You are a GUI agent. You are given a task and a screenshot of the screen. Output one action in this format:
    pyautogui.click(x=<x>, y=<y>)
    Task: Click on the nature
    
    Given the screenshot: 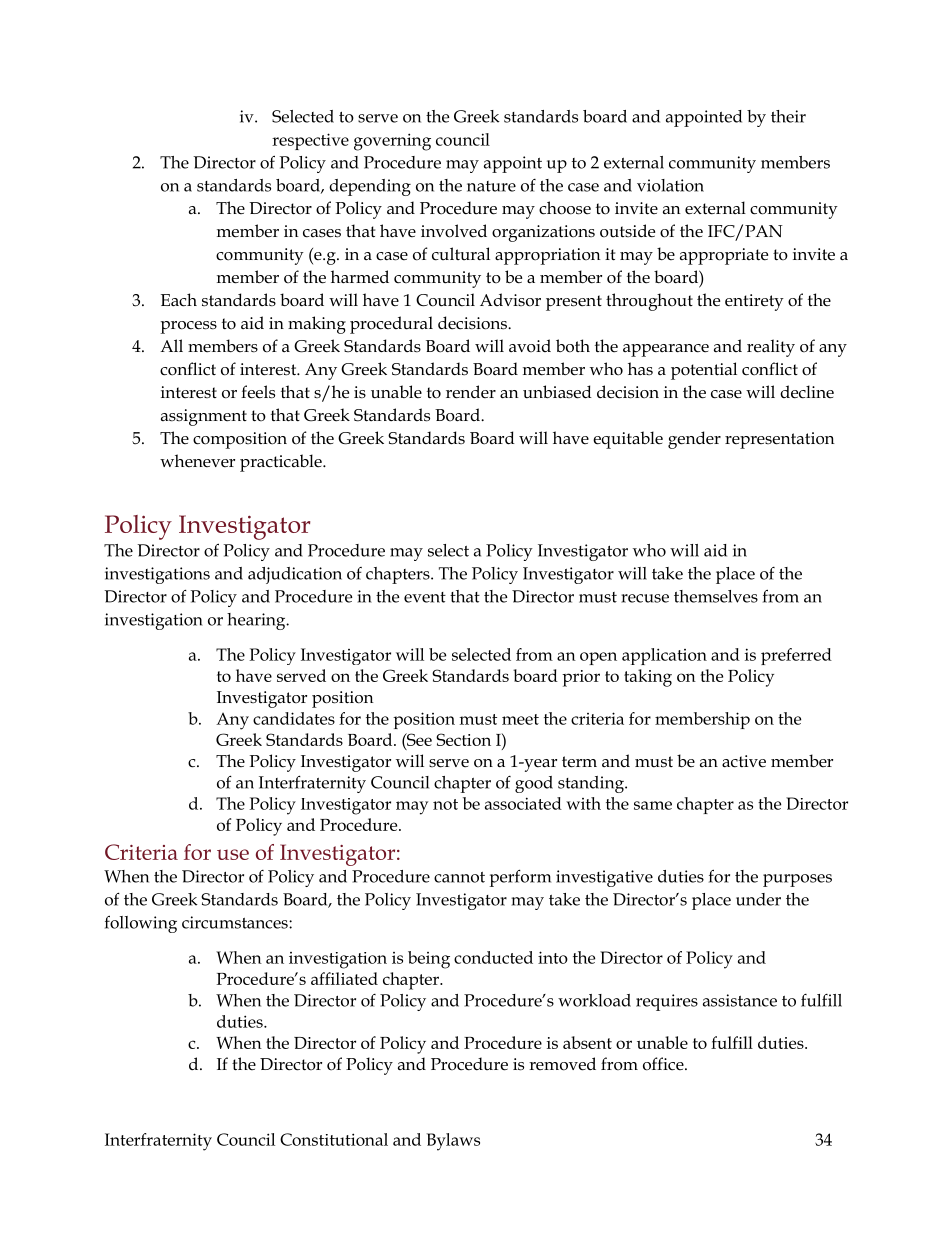 What is the action you would take?
    pyautogui.click(x=491, y=186)
